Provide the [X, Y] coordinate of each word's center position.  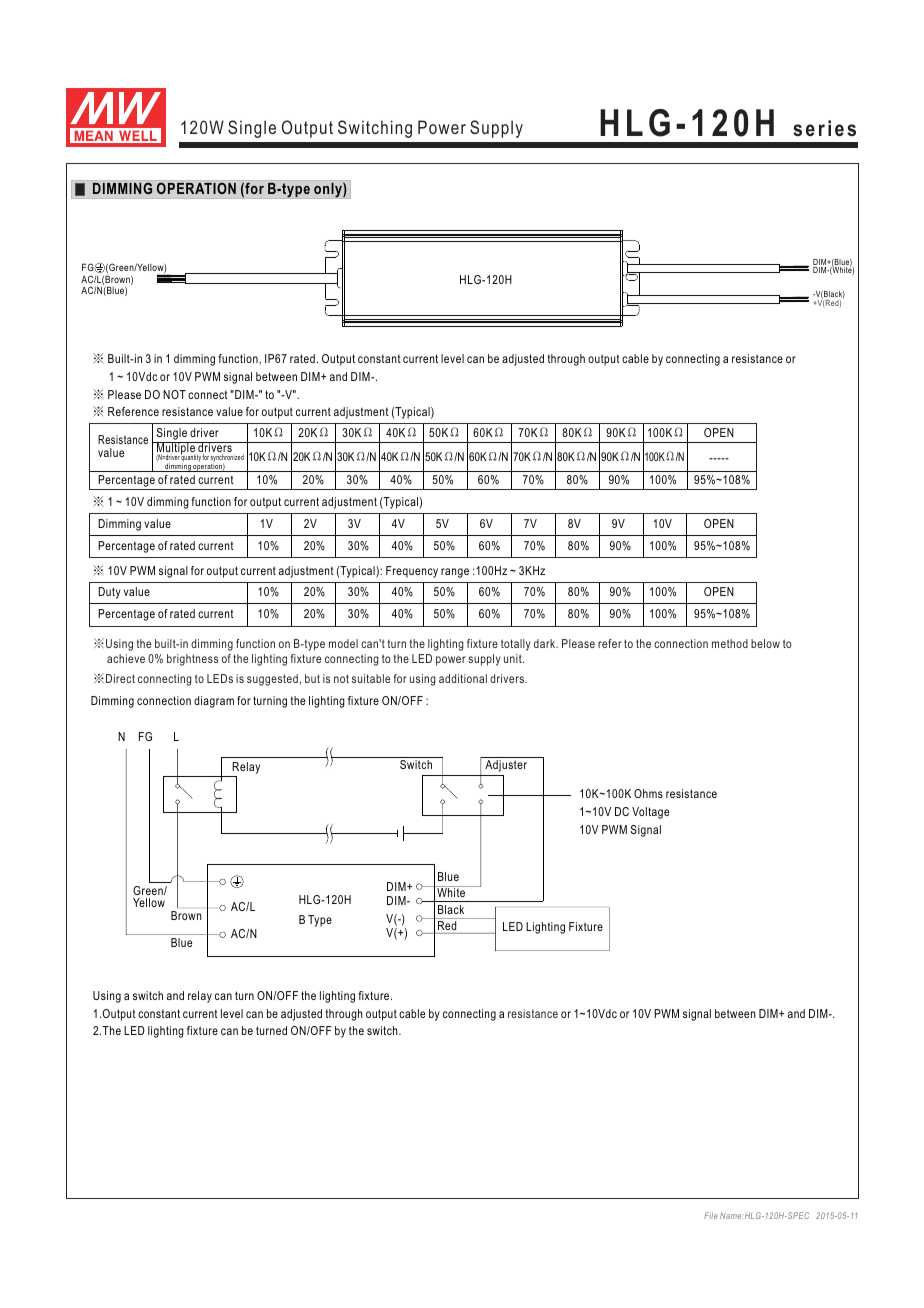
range [455, 573]
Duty [109, 593]
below [765, 643]
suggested [272, 680]
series [824, 128]
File [711, 1215]
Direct [120, 678]
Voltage [650, 813]
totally [516, 645]
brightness [192, 660]
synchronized [227, 459]
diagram [214, 702]
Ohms [648, 793]
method [730, 643]
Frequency [412, 572]
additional [463, 678]
